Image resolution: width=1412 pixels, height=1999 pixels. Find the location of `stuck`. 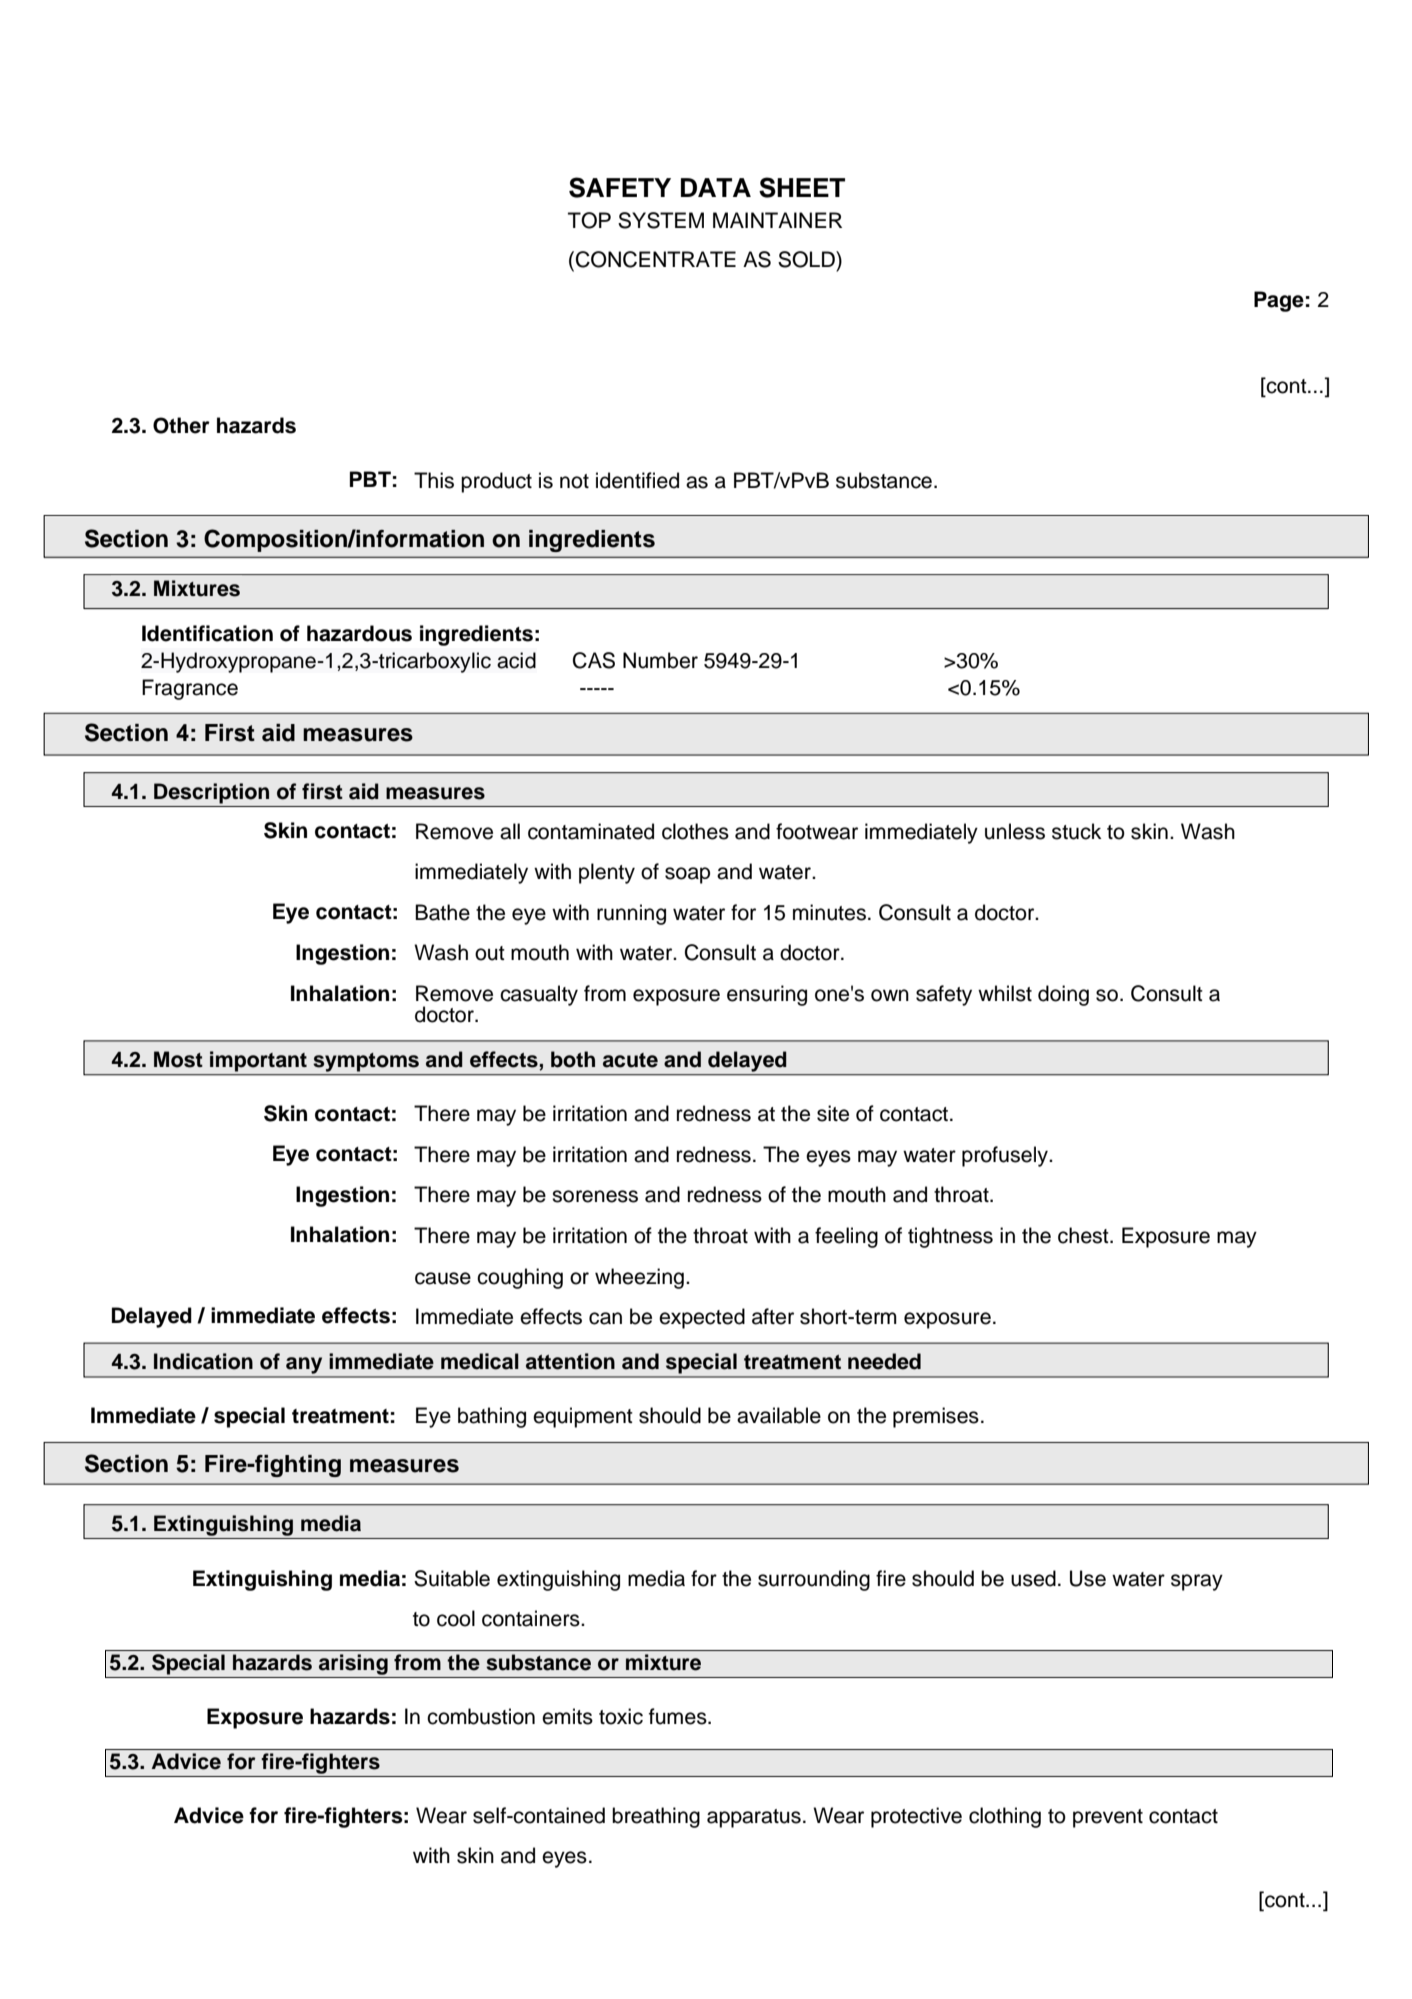

stuck is located at coordinates (1076, 831).
